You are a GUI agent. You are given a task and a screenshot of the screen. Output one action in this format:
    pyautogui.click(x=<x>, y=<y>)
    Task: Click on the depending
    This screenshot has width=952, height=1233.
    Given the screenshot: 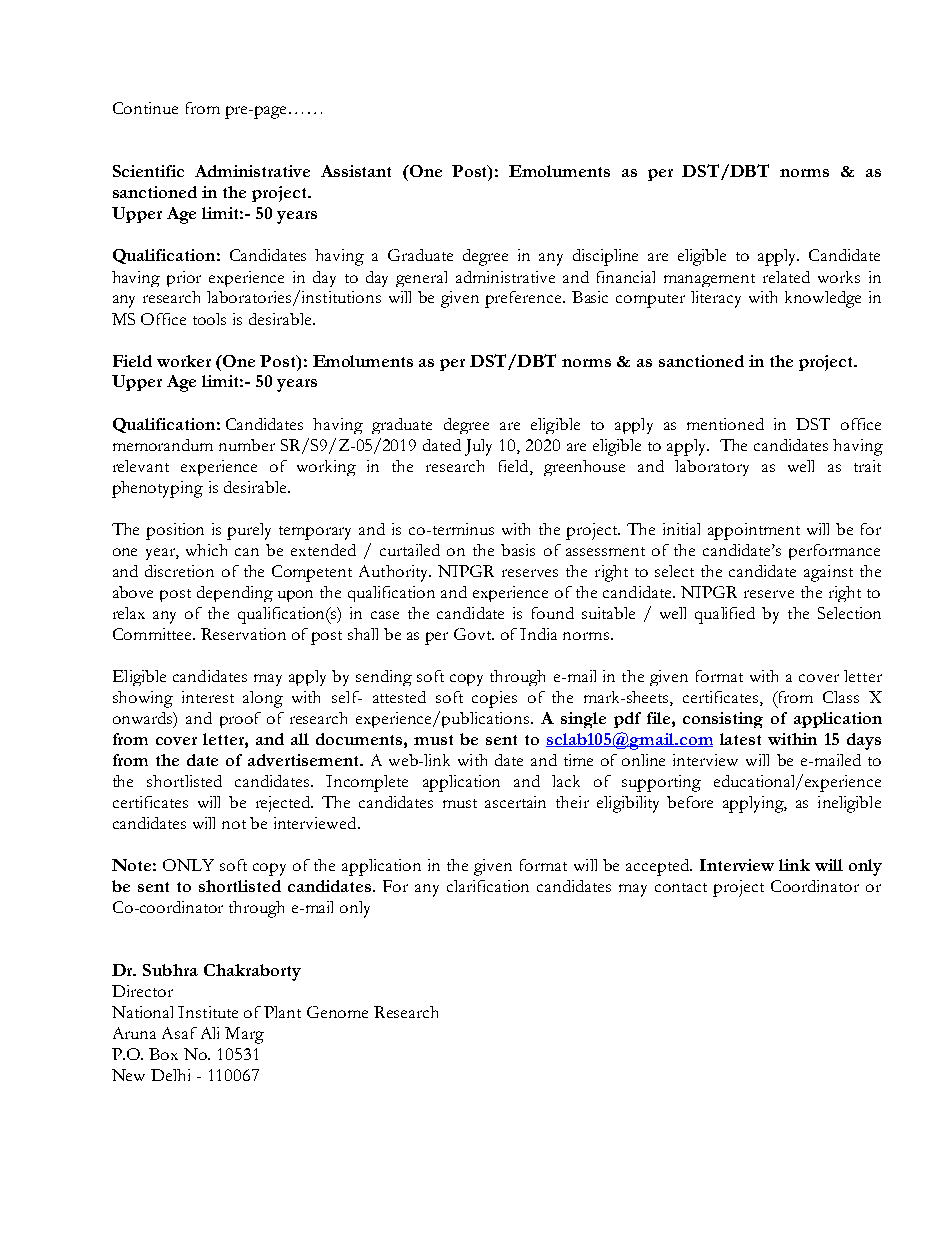 What is the action you would take?
    pyautogui.click(x=235, y=594)
